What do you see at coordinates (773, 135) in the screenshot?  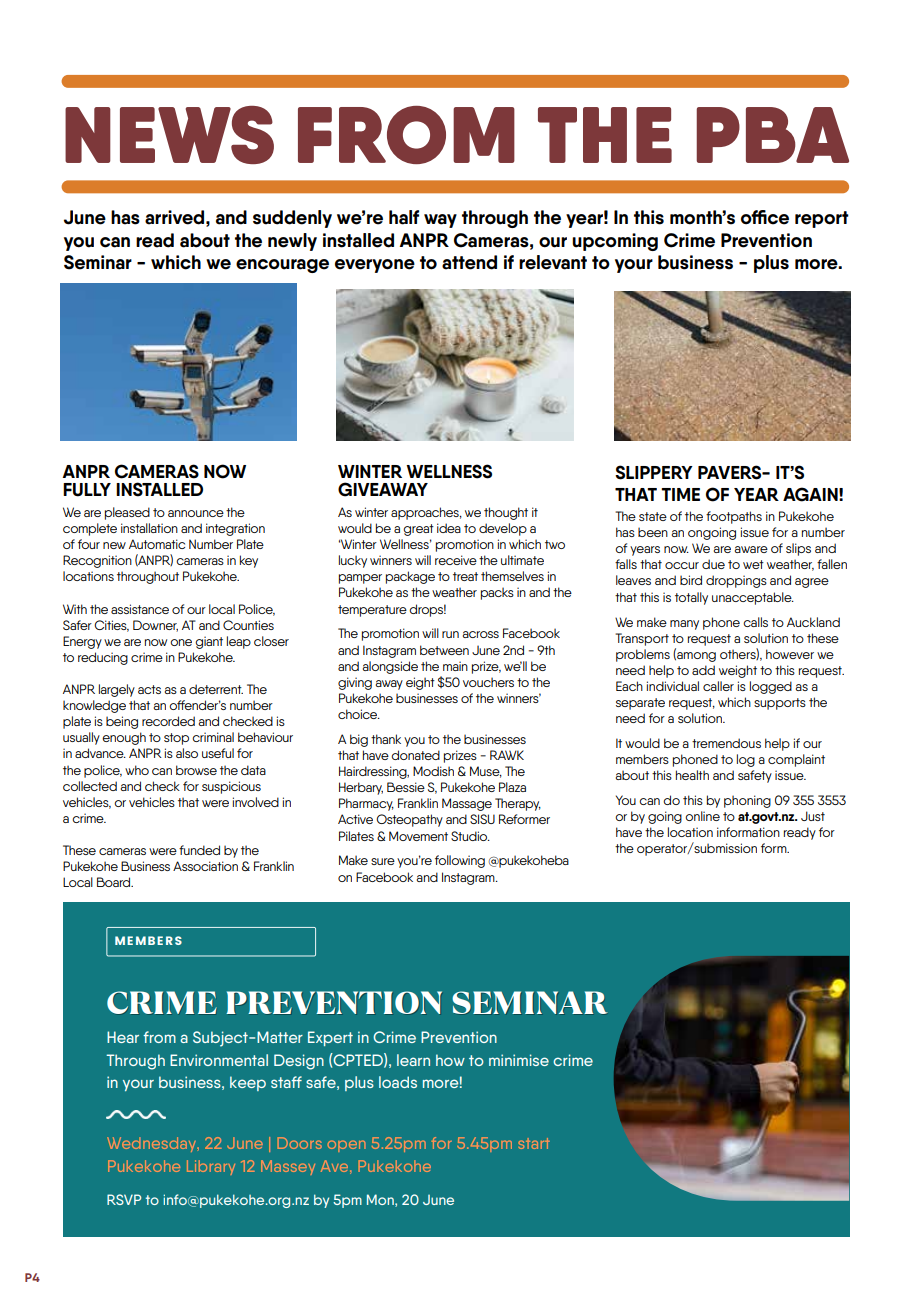 I see `PBA` at bounding box center [773, 135].
